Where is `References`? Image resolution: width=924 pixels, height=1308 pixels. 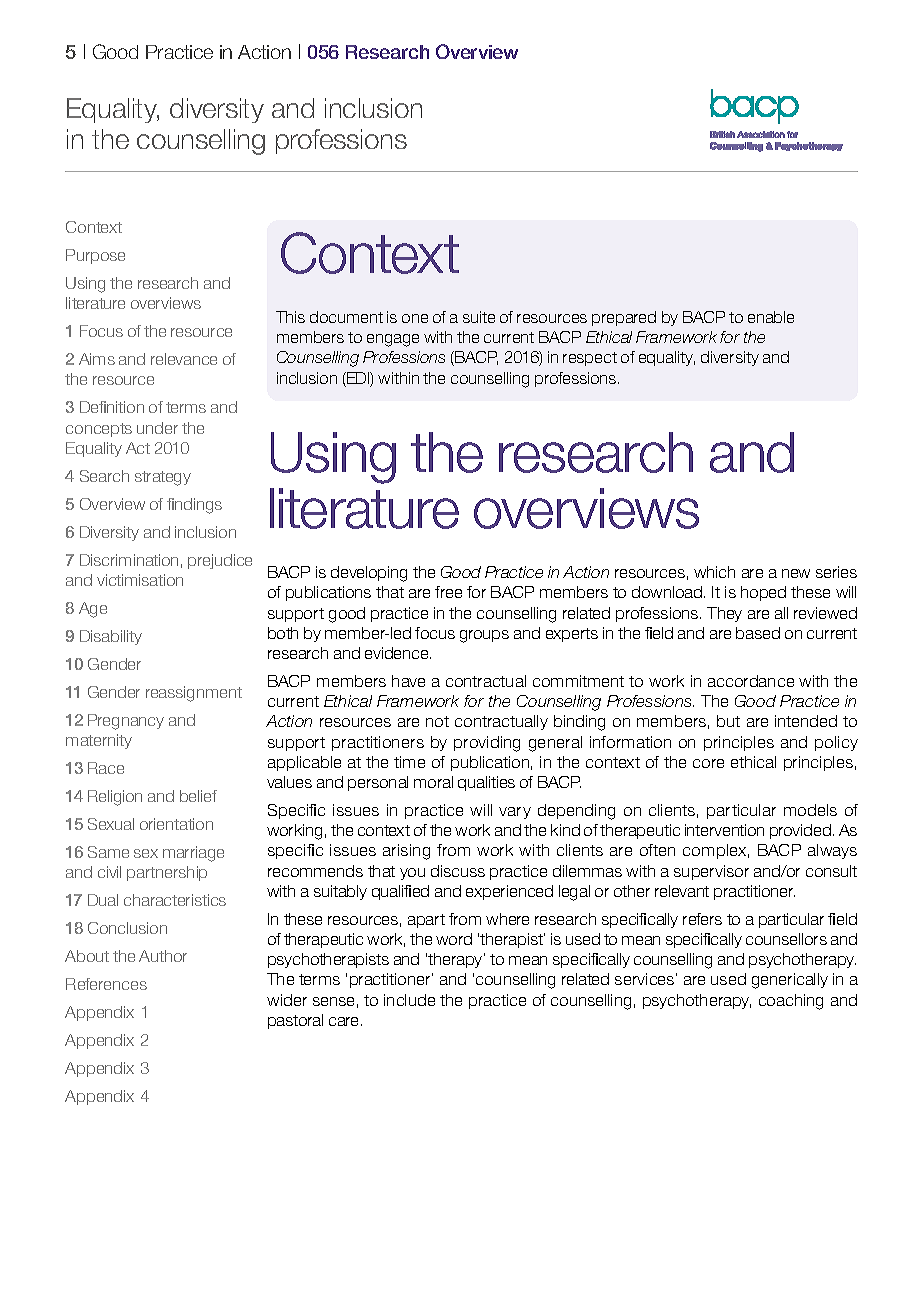 References is located at coordinates (106, 984).
